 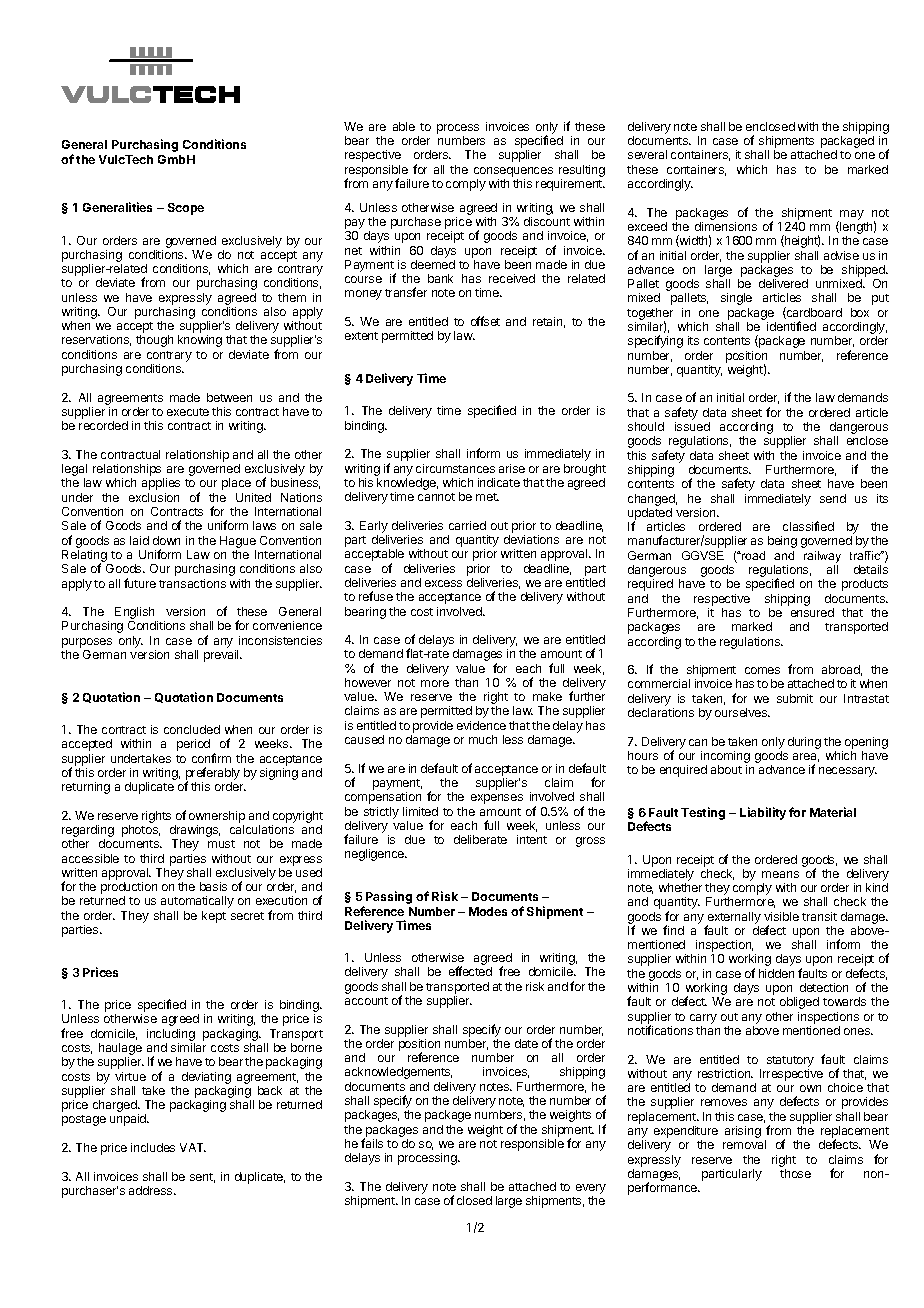 What do you see at coordinates (186, 209) in the screenshot?
I see `Scope` at bounding box center [186, 209].
